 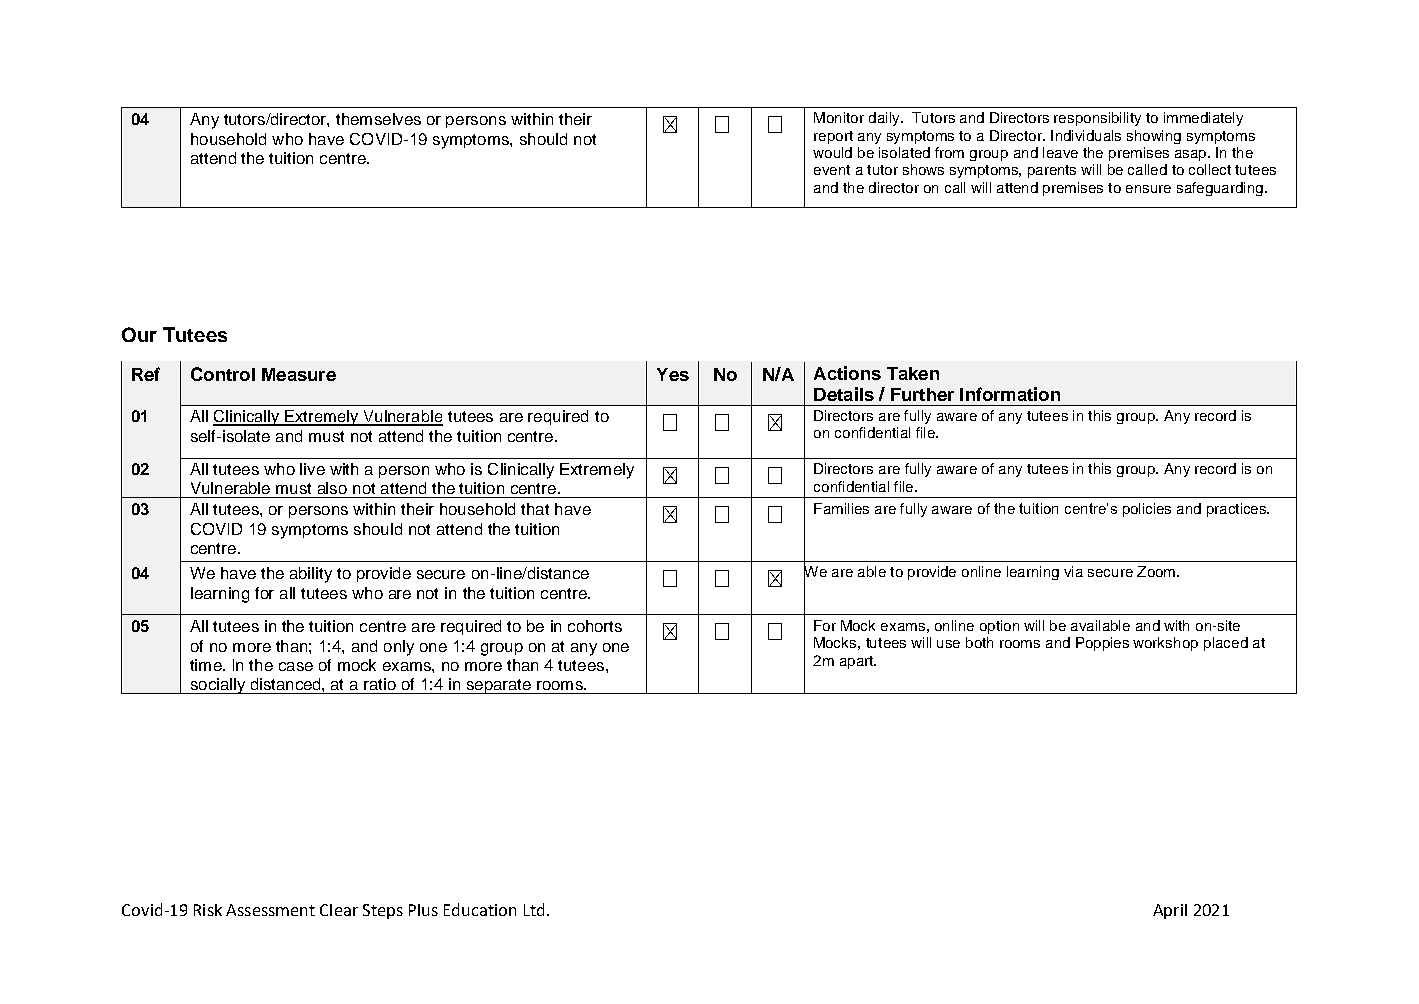 What do you see at coordinates (673, 374) in the page?
I see `Yes` at bounding box center [673, 374].
